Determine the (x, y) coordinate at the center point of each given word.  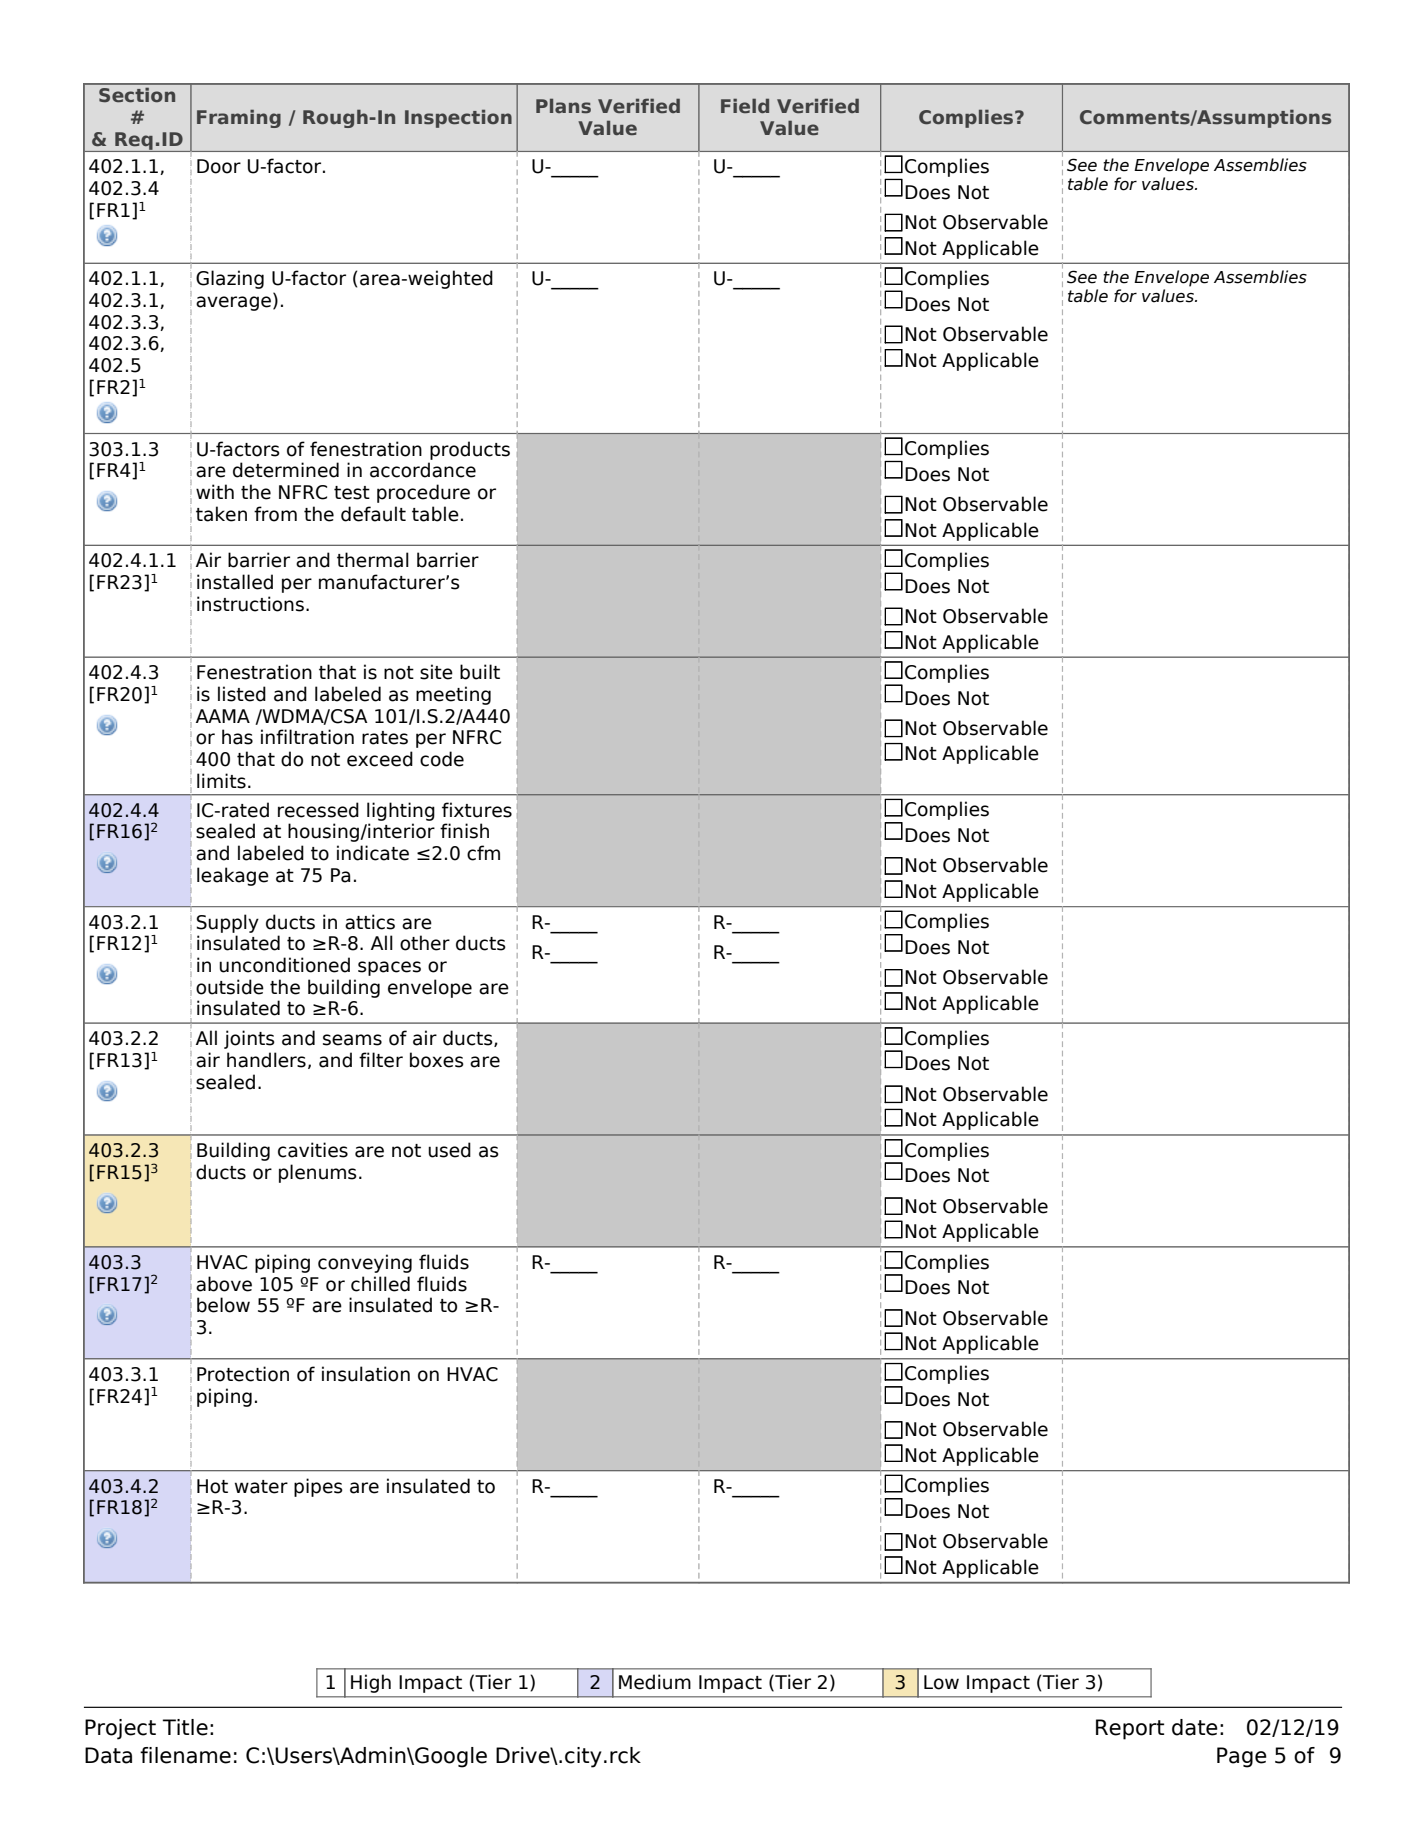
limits (221, 781)
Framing (239, 118)
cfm (483, 853)
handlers (266, 1060)
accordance (423, 470)
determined (286, 470)
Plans (563, 106)
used (449, 1150)
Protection (243, 1374)
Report (1130, 1729)
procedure (423, 493)
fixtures (477, 810)
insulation (366, 1374)
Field (745, 105)
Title (185, 1727)
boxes (437, 1060)
